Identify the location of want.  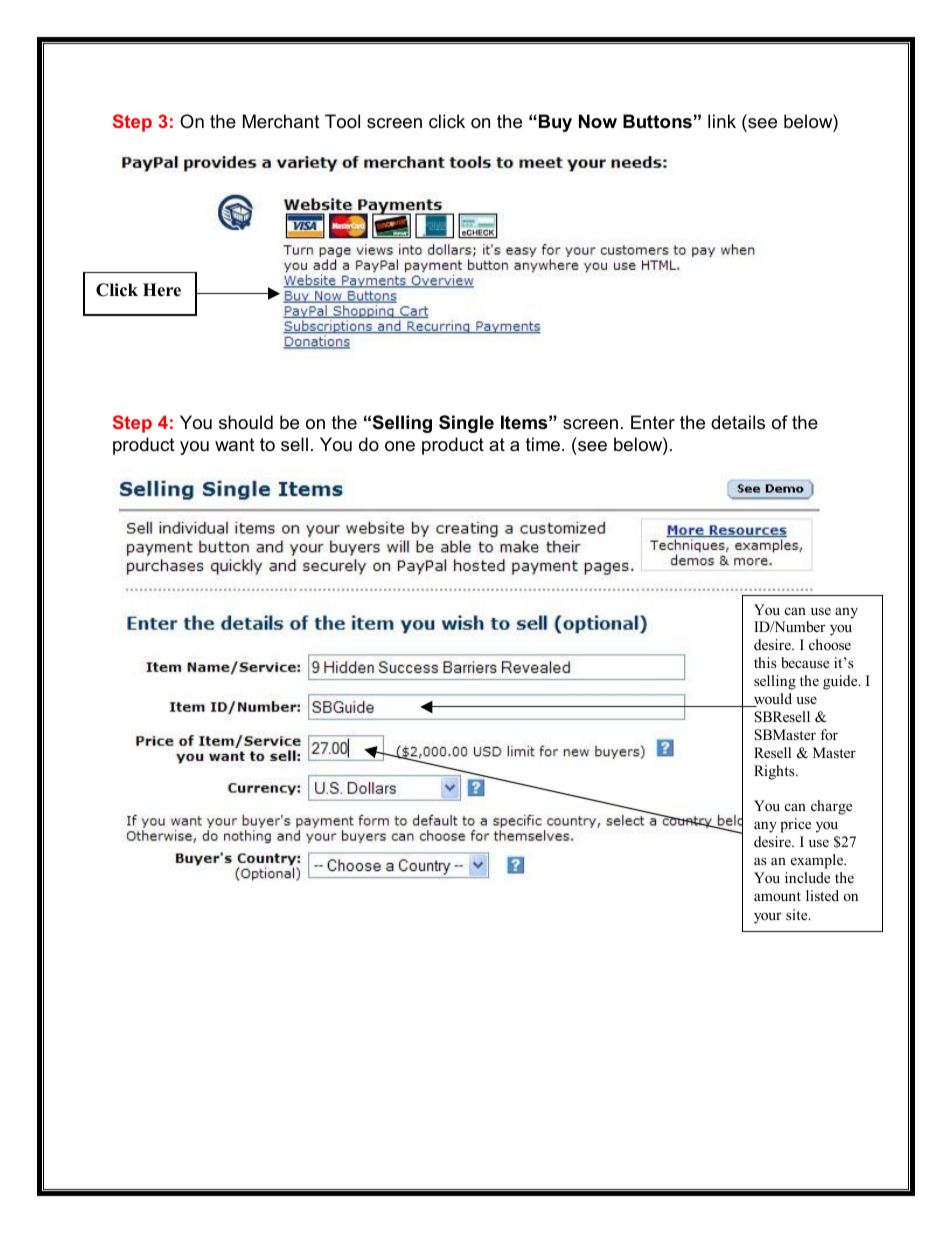
(235, 444).
